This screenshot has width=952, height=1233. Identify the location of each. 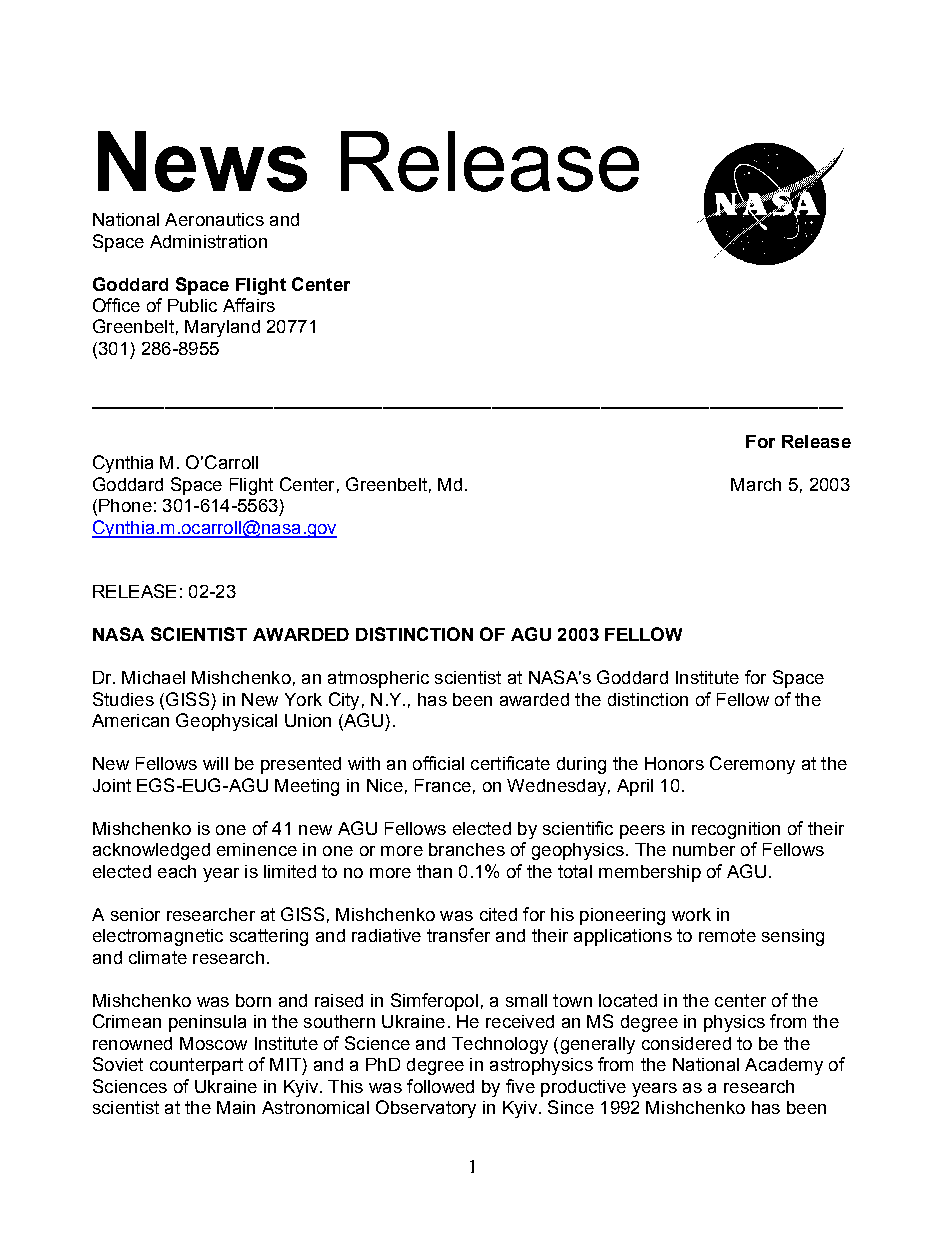
(177, 871).
